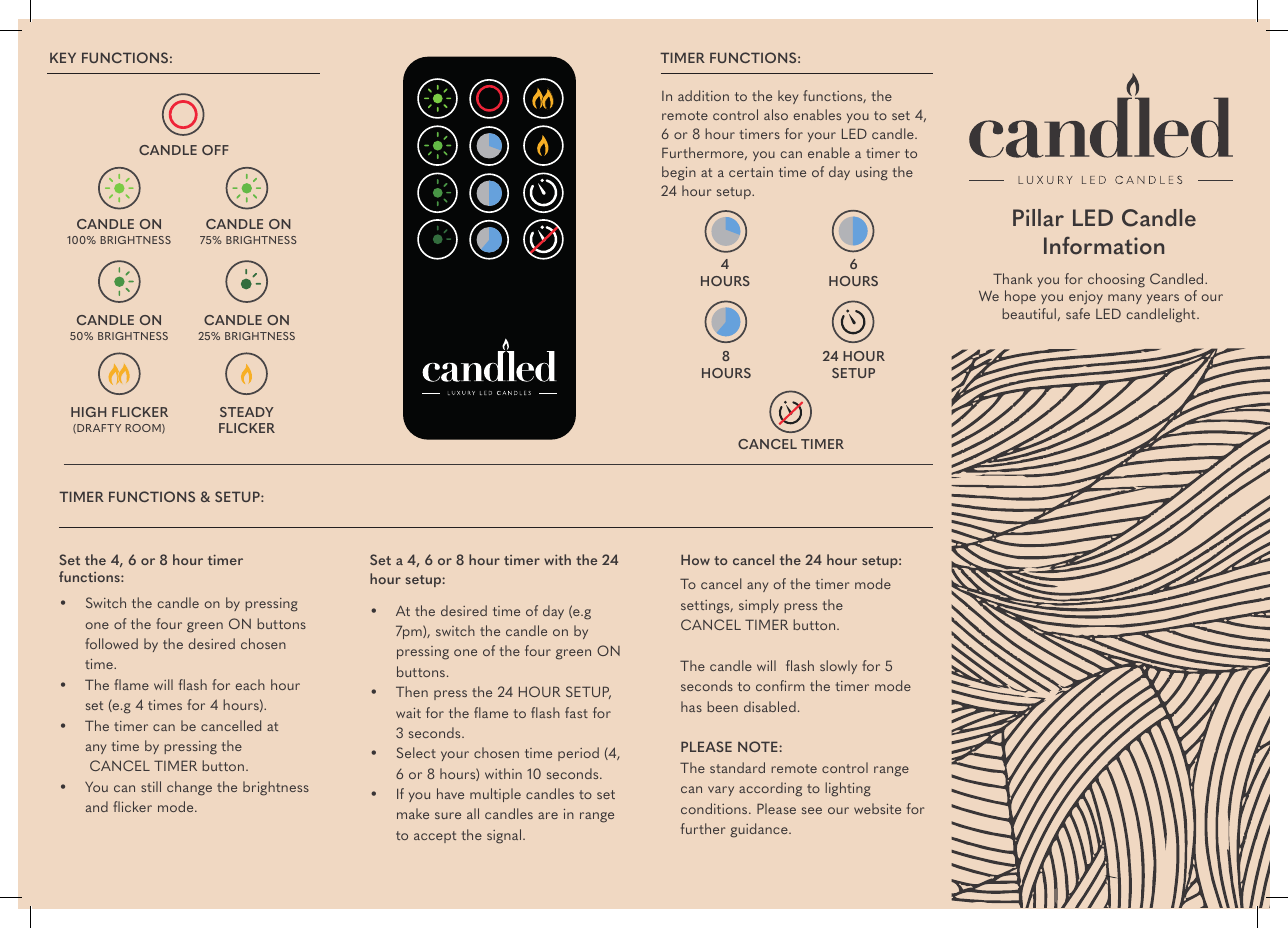  I want to click on OFF, so click(215, 150).
